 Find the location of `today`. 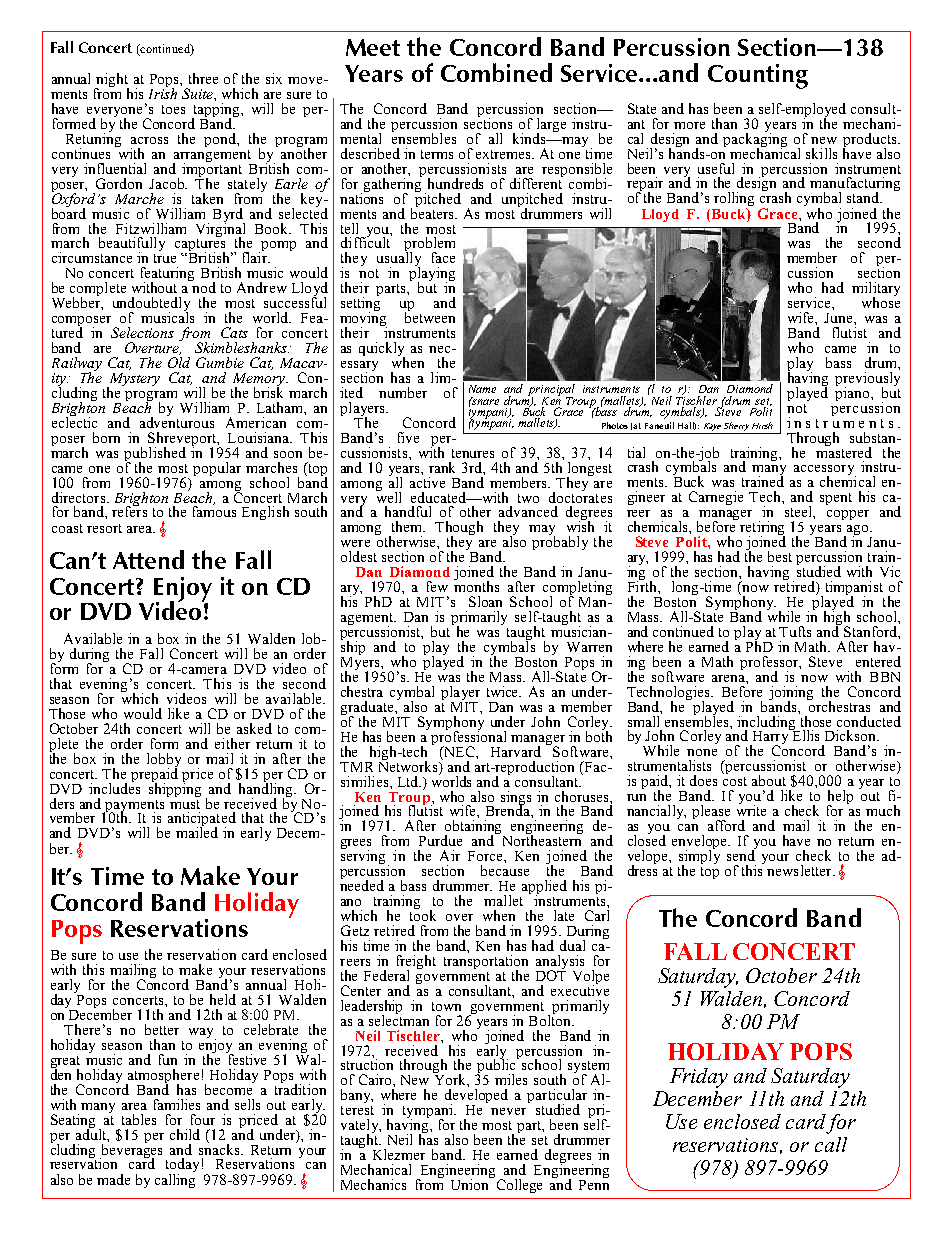

today is located at coordinates (182, 1166).
